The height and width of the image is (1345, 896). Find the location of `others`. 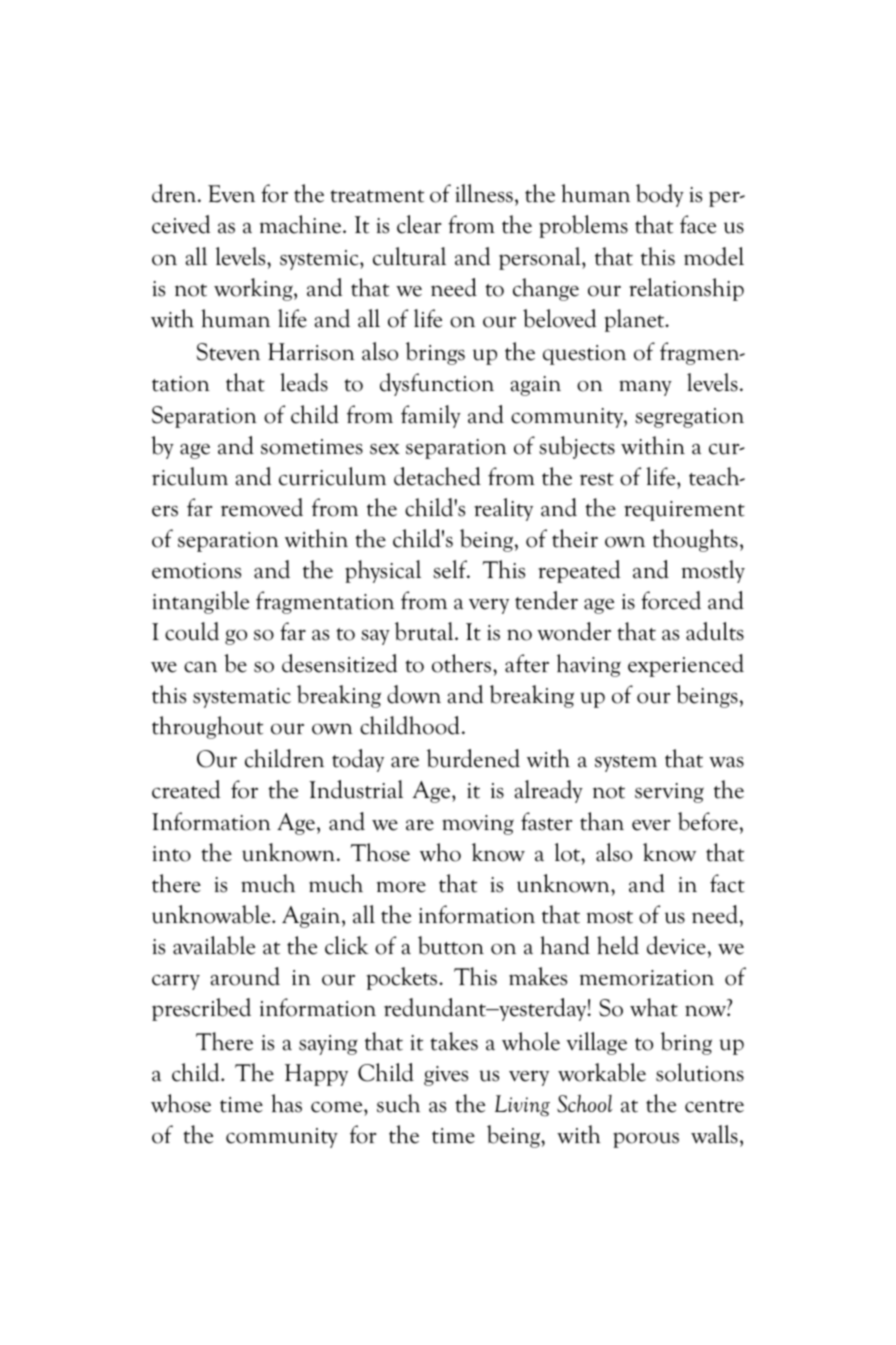

others is located at coordinates (463, 663).
